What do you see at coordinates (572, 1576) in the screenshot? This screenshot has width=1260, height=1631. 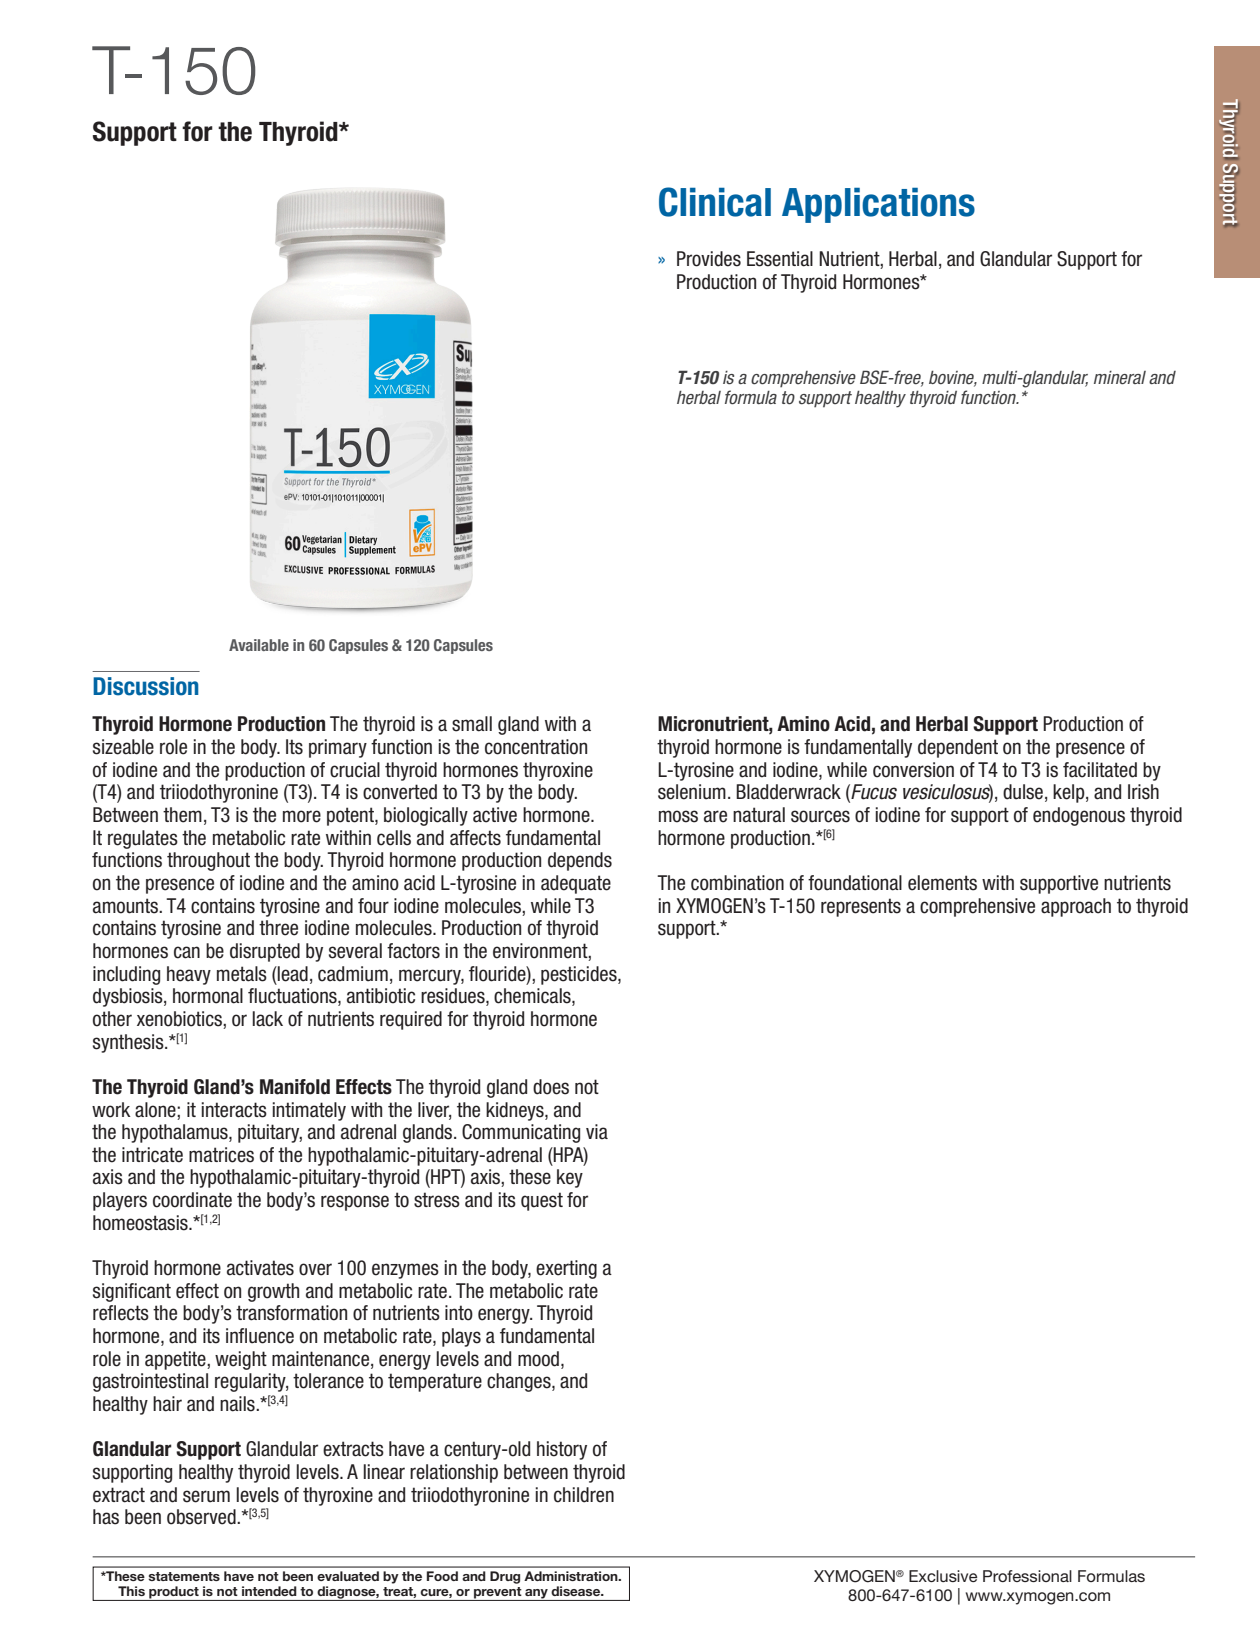 I see `Administration` at bounding box center [572, 1576].
